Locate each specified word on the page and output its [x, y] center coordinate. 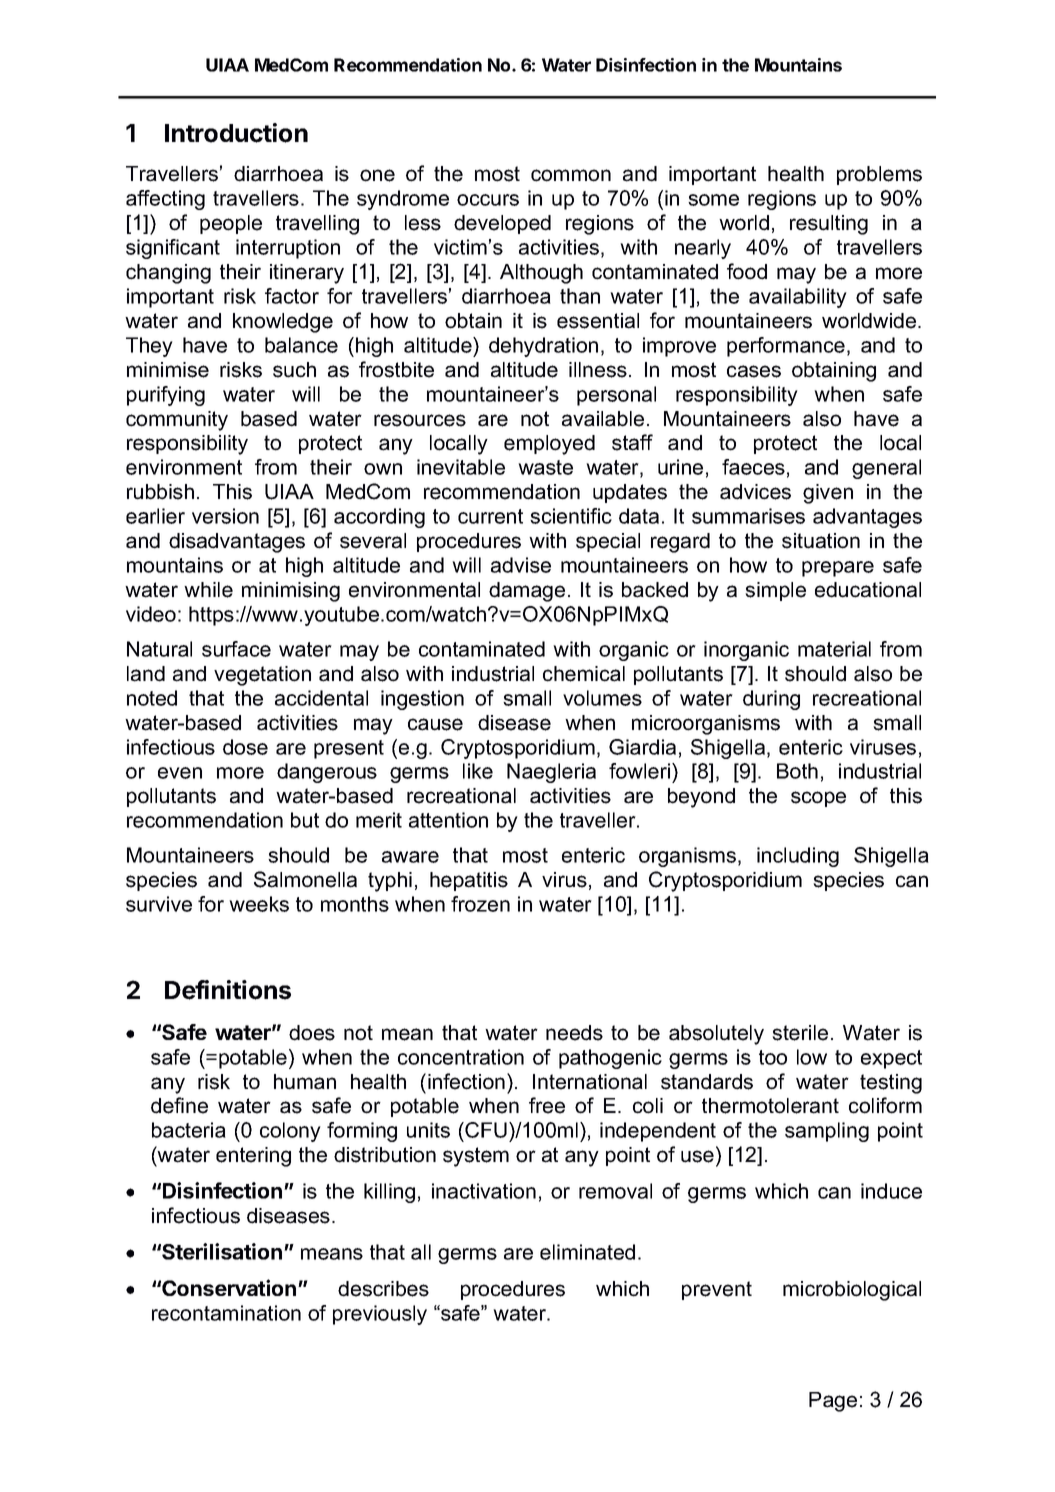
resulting [829, 225]
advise [521, 565]
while [208, 590]
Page [833, 1402]
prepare [838, 569]
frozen [480, 904]
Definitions [228, 990]
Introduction [236, 133]
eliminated [587, 1252]
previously [380, 1315]
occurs [488, 200]
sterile [800, 1033]
